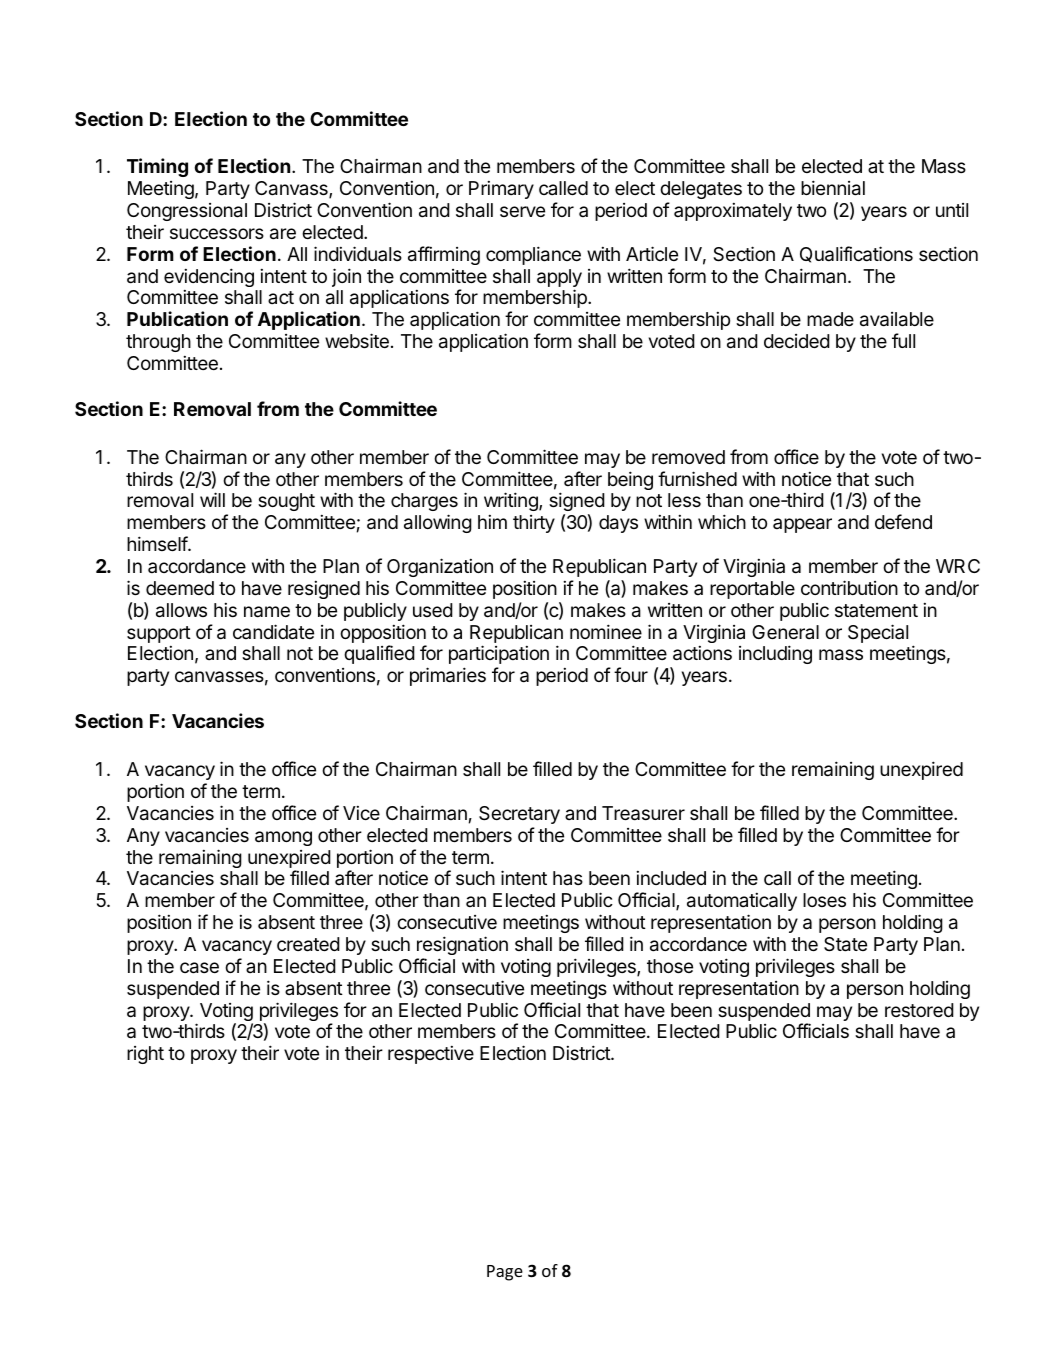 Image resolution: width=1057 pixels, height=1368 pixels. What do you see at coordinates (833, 188) in the image?
I see `biennial` at bounding box center [833, 188].
